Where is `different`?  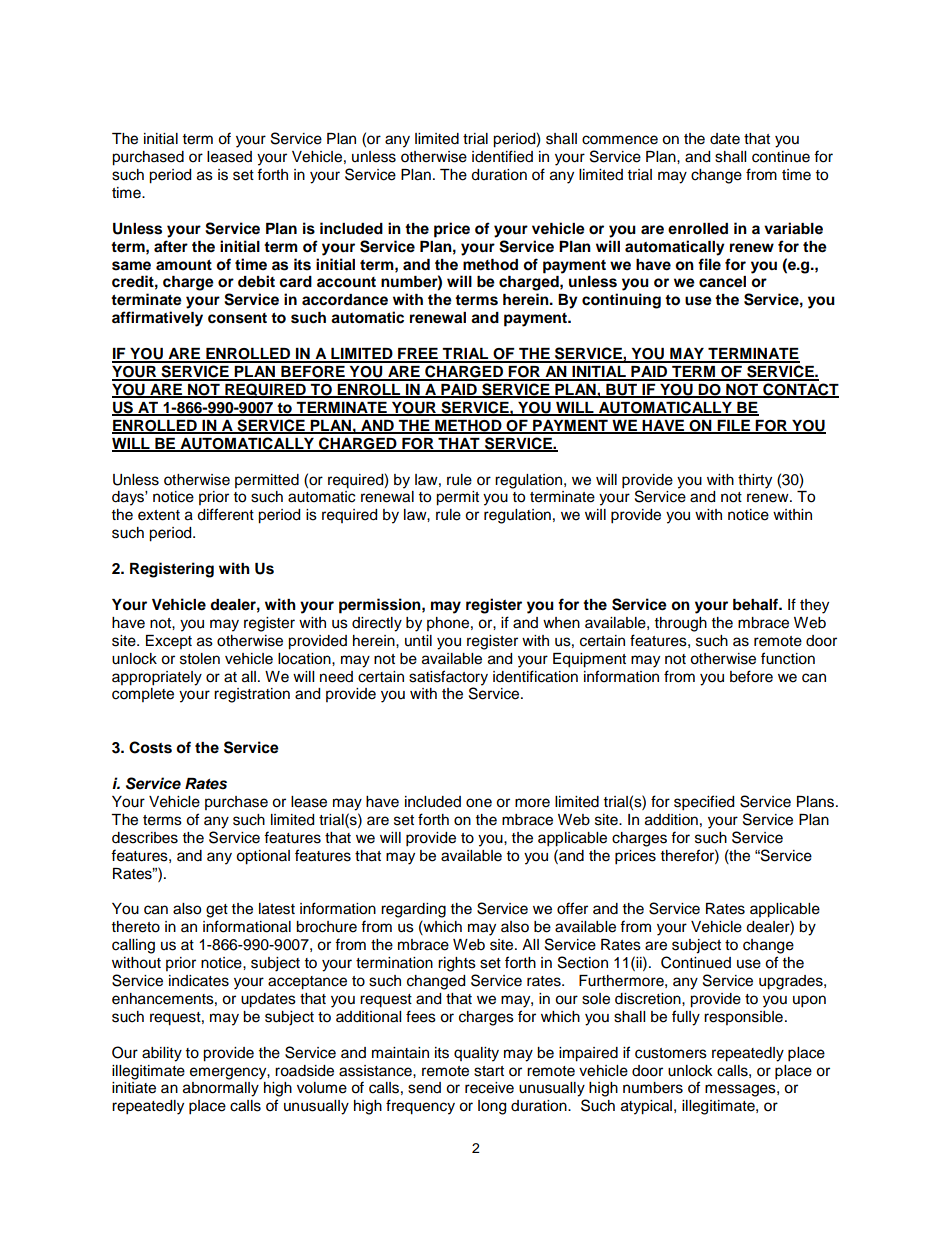 different is located at coordinates (225, 514).
